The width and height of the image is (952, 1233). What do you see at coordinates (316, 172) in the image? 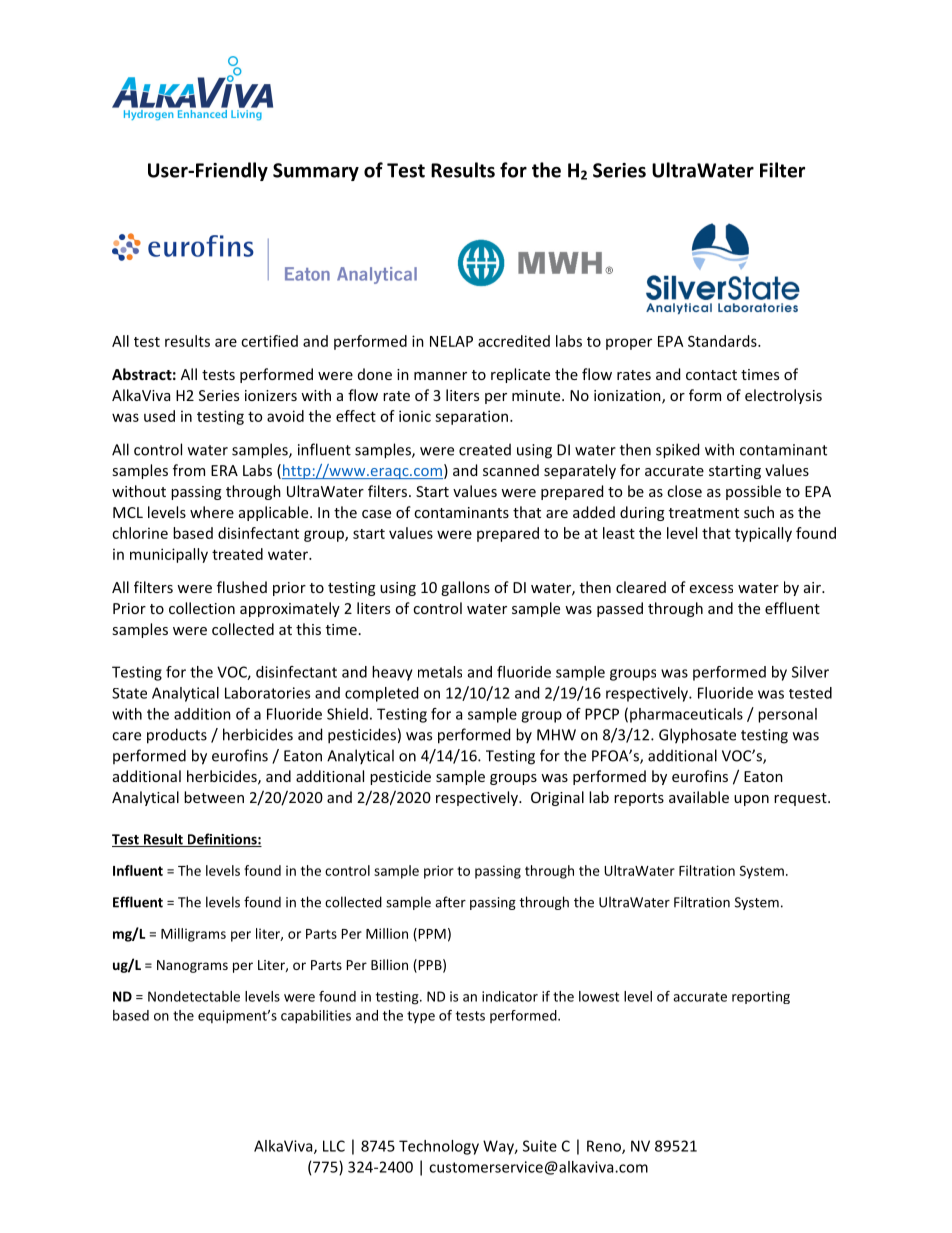
I see `Summary` at bounding box center [316, 172].
